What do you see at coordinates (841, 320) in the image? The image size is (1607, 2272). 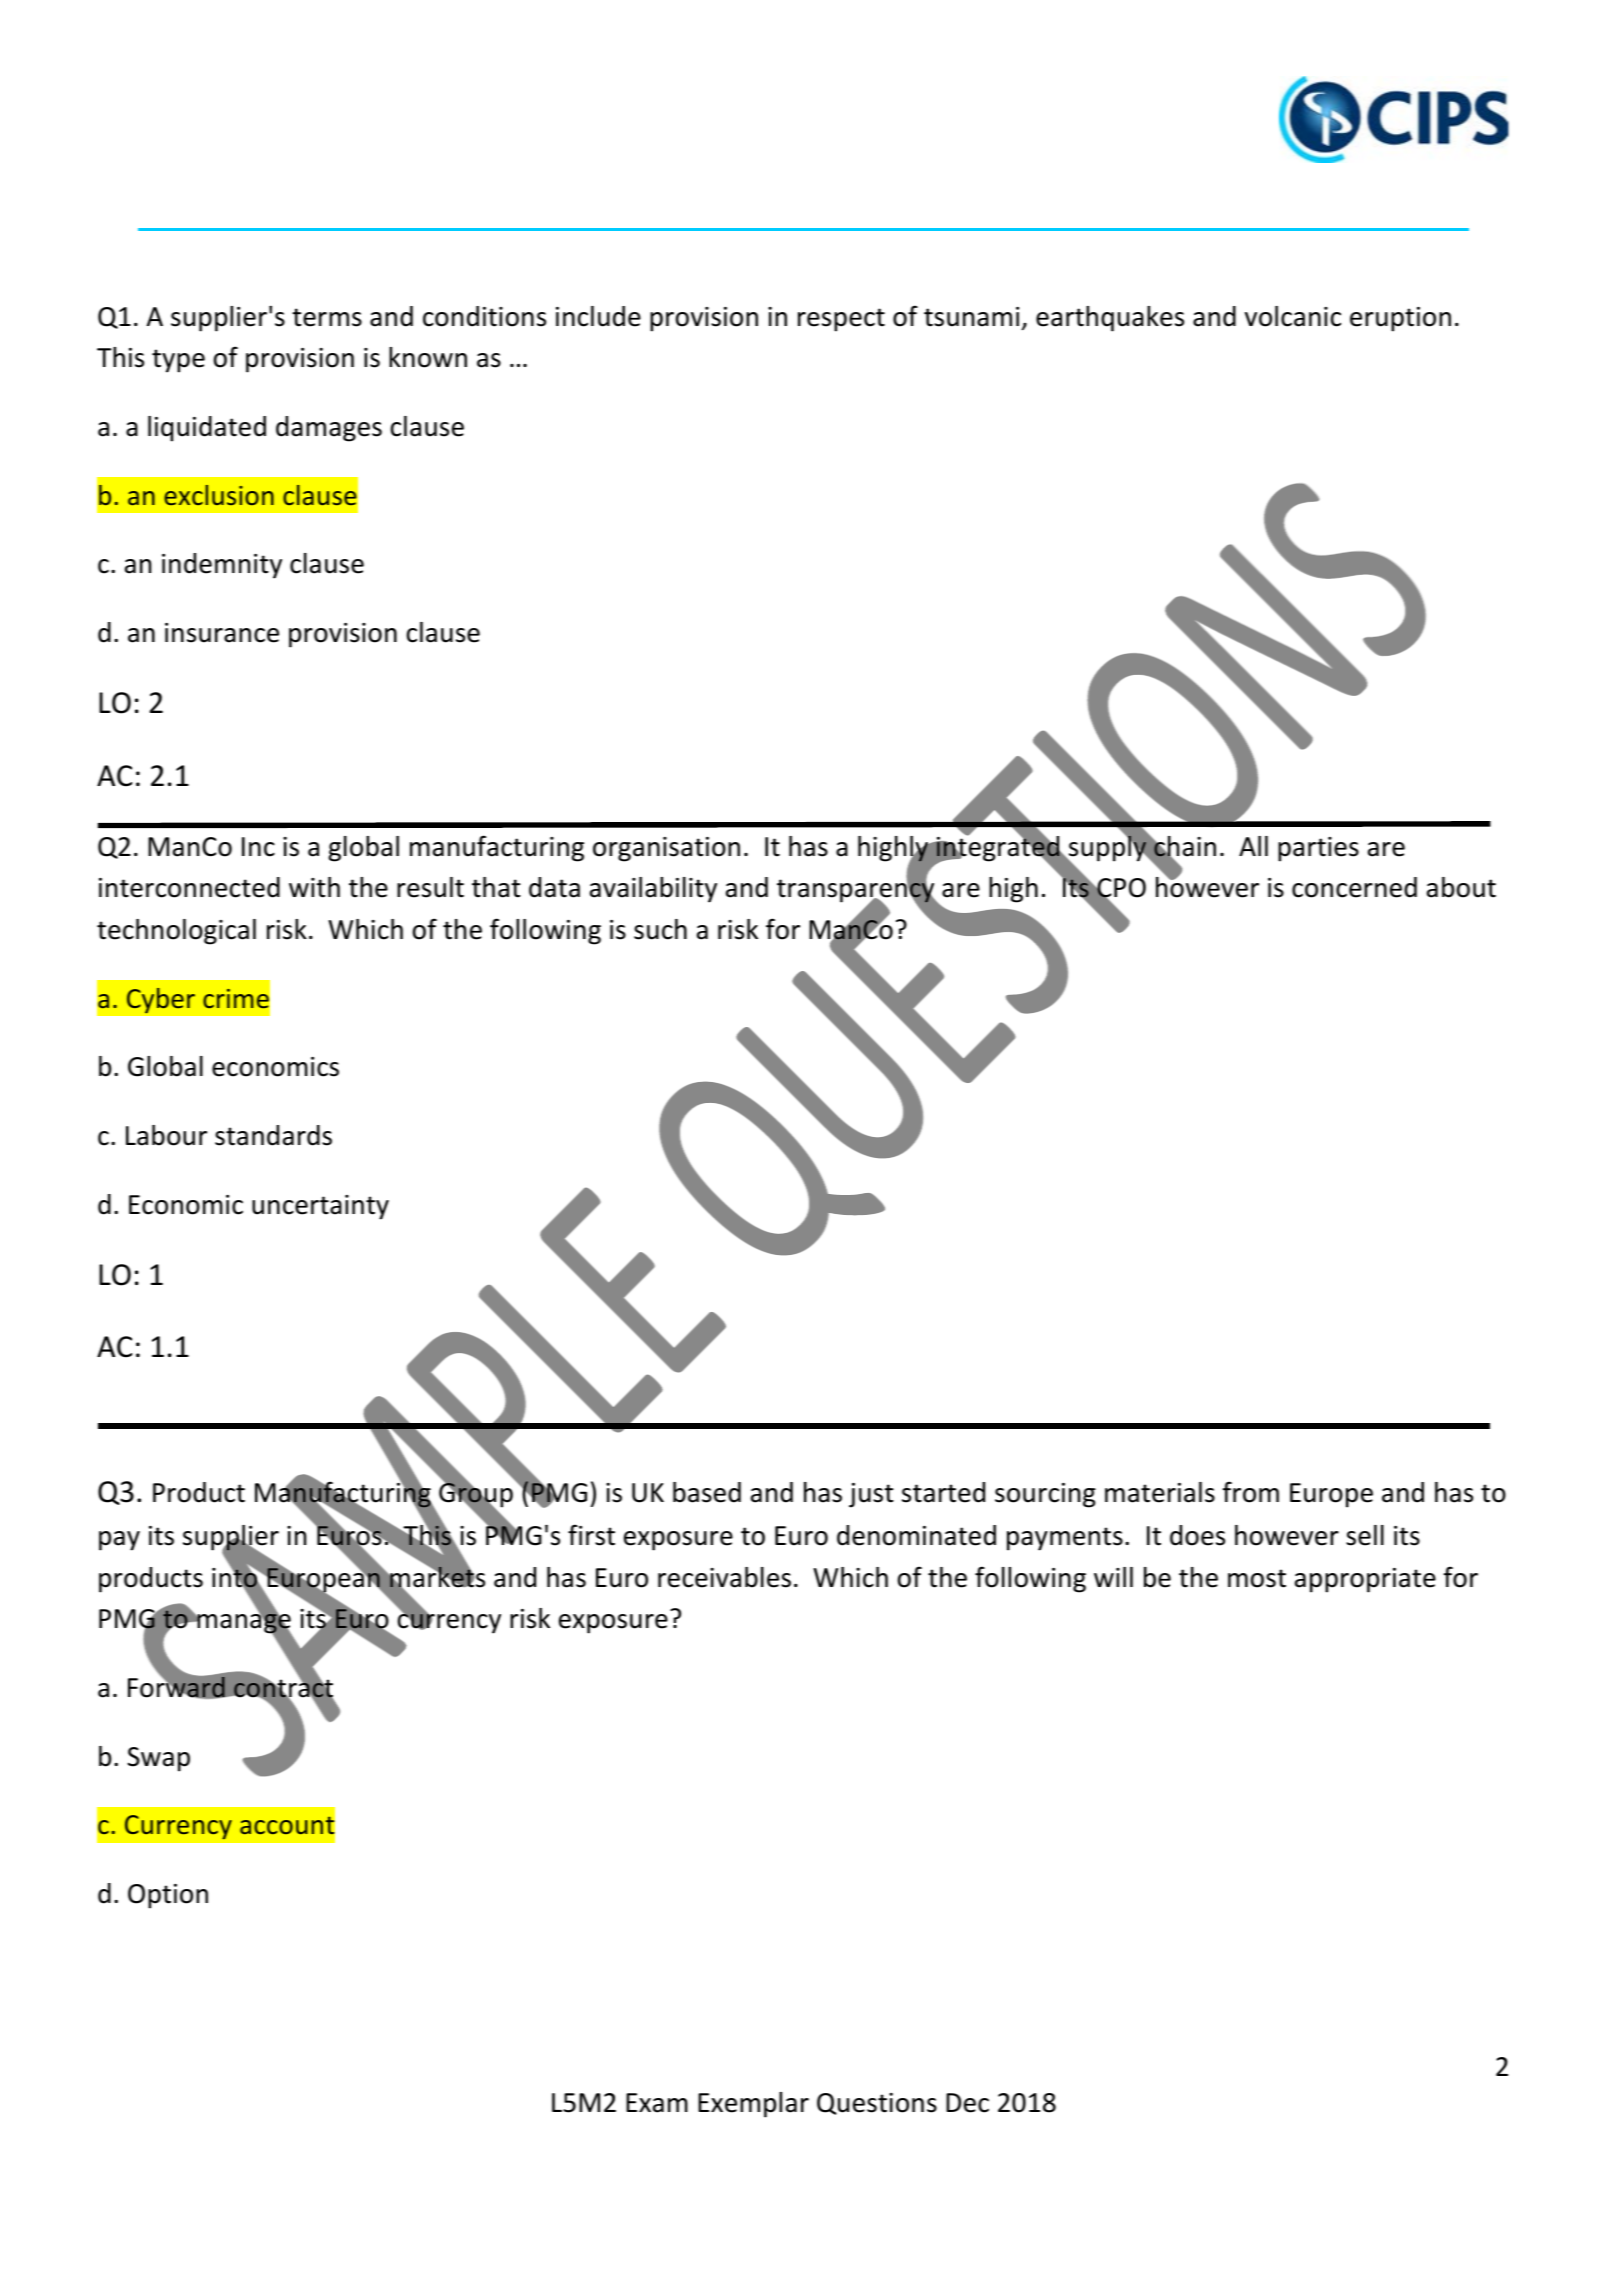 I see `respect` at bounding box center [841, 320].
